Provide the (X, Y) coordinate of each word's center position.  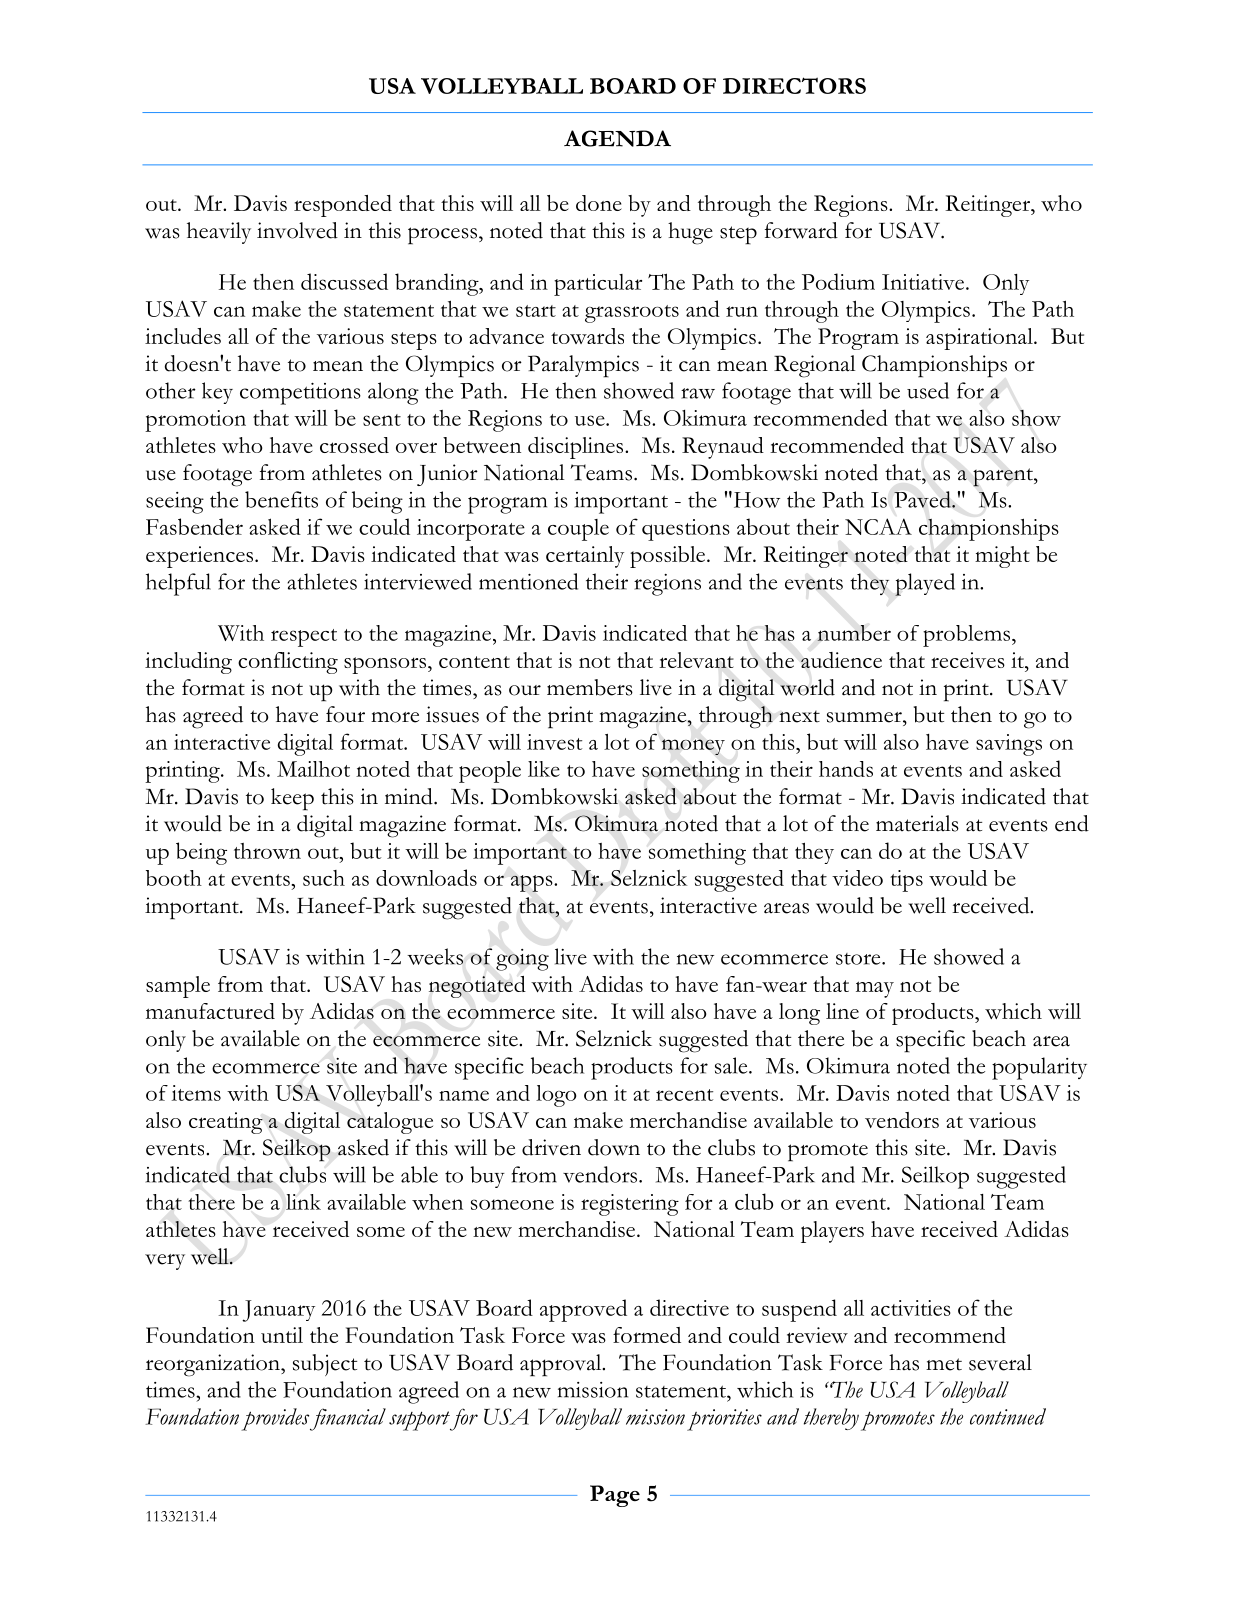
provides (275, 1419)
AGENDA (617, 138)
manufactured (210, 1011)
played (925, 584)
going (522, 960)
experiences (199, 557)
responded (343, 206)
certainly (585, 557)
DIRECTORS (794, 85)
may (875, 989)
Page (615, 1496)
